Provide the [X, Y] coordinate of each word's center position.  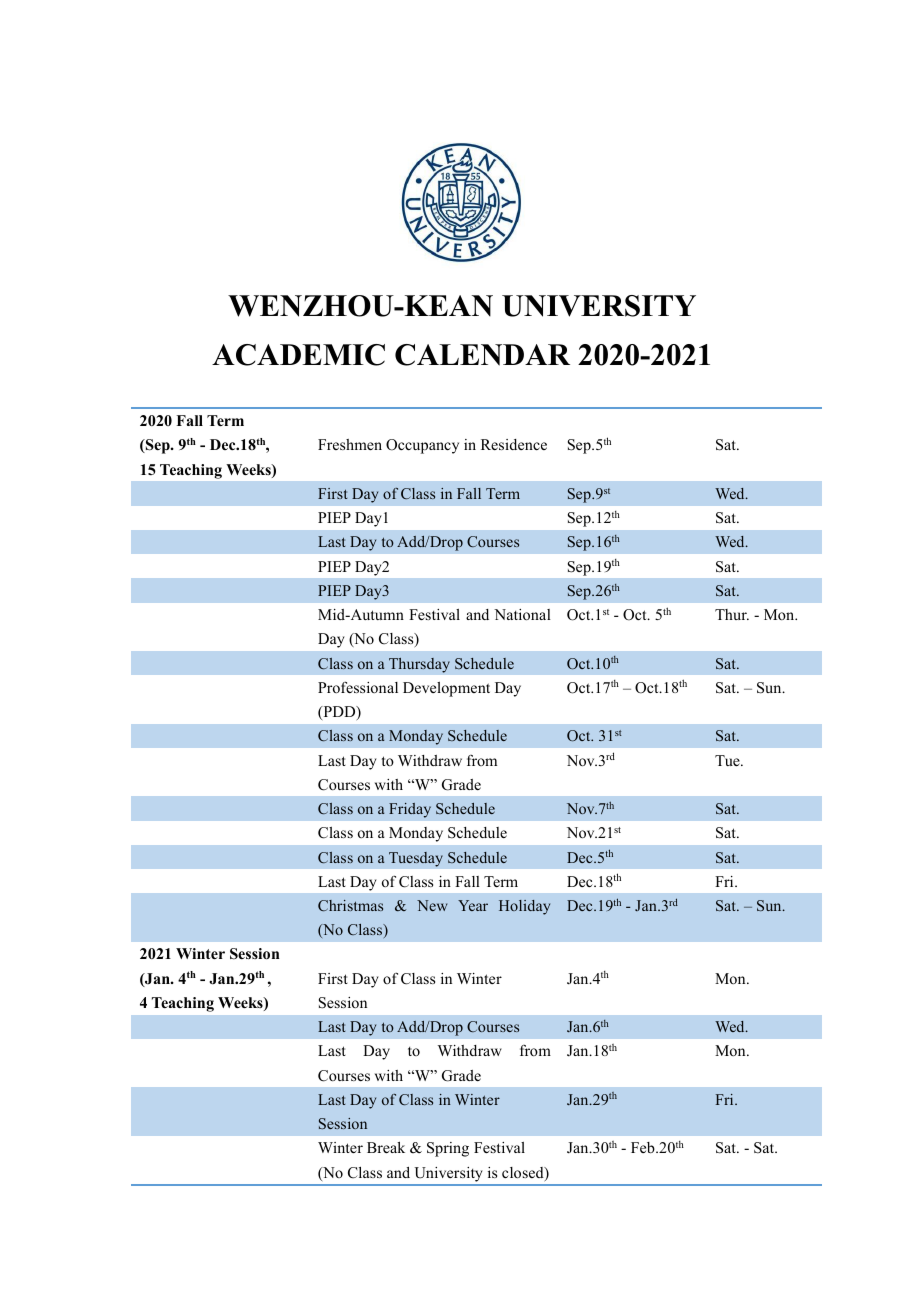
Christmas [350, 905]
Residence [514, 444]
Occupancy [422, 446]
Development [446, 689]
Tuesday [416, 859]
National [522, 614]
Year [473, 905]
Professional [358, 687]
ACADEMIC [298, 355]
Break [386, 1147]
